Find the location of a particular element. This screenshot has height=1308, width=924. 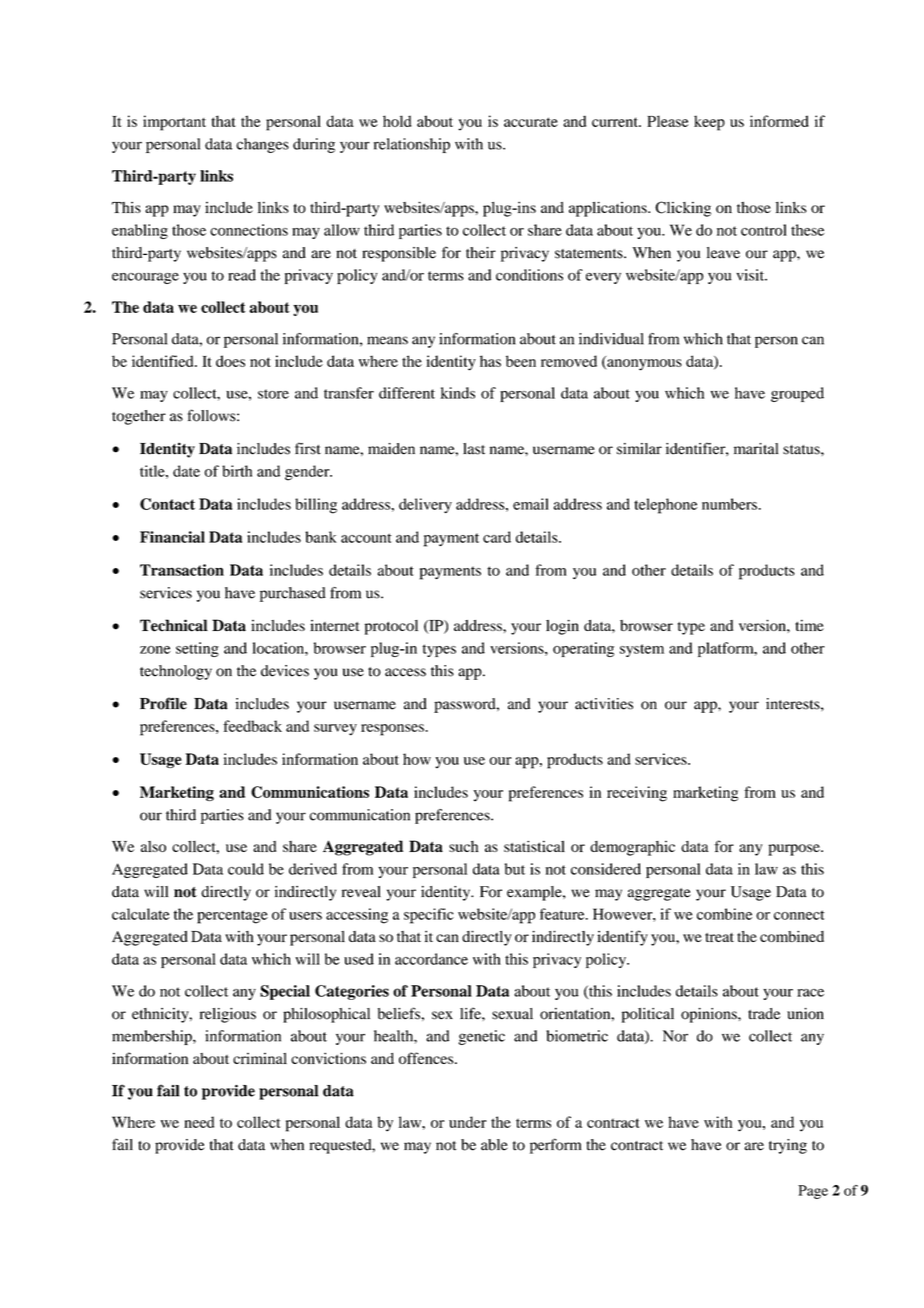

relationship is located at coordinates (412, 145).
